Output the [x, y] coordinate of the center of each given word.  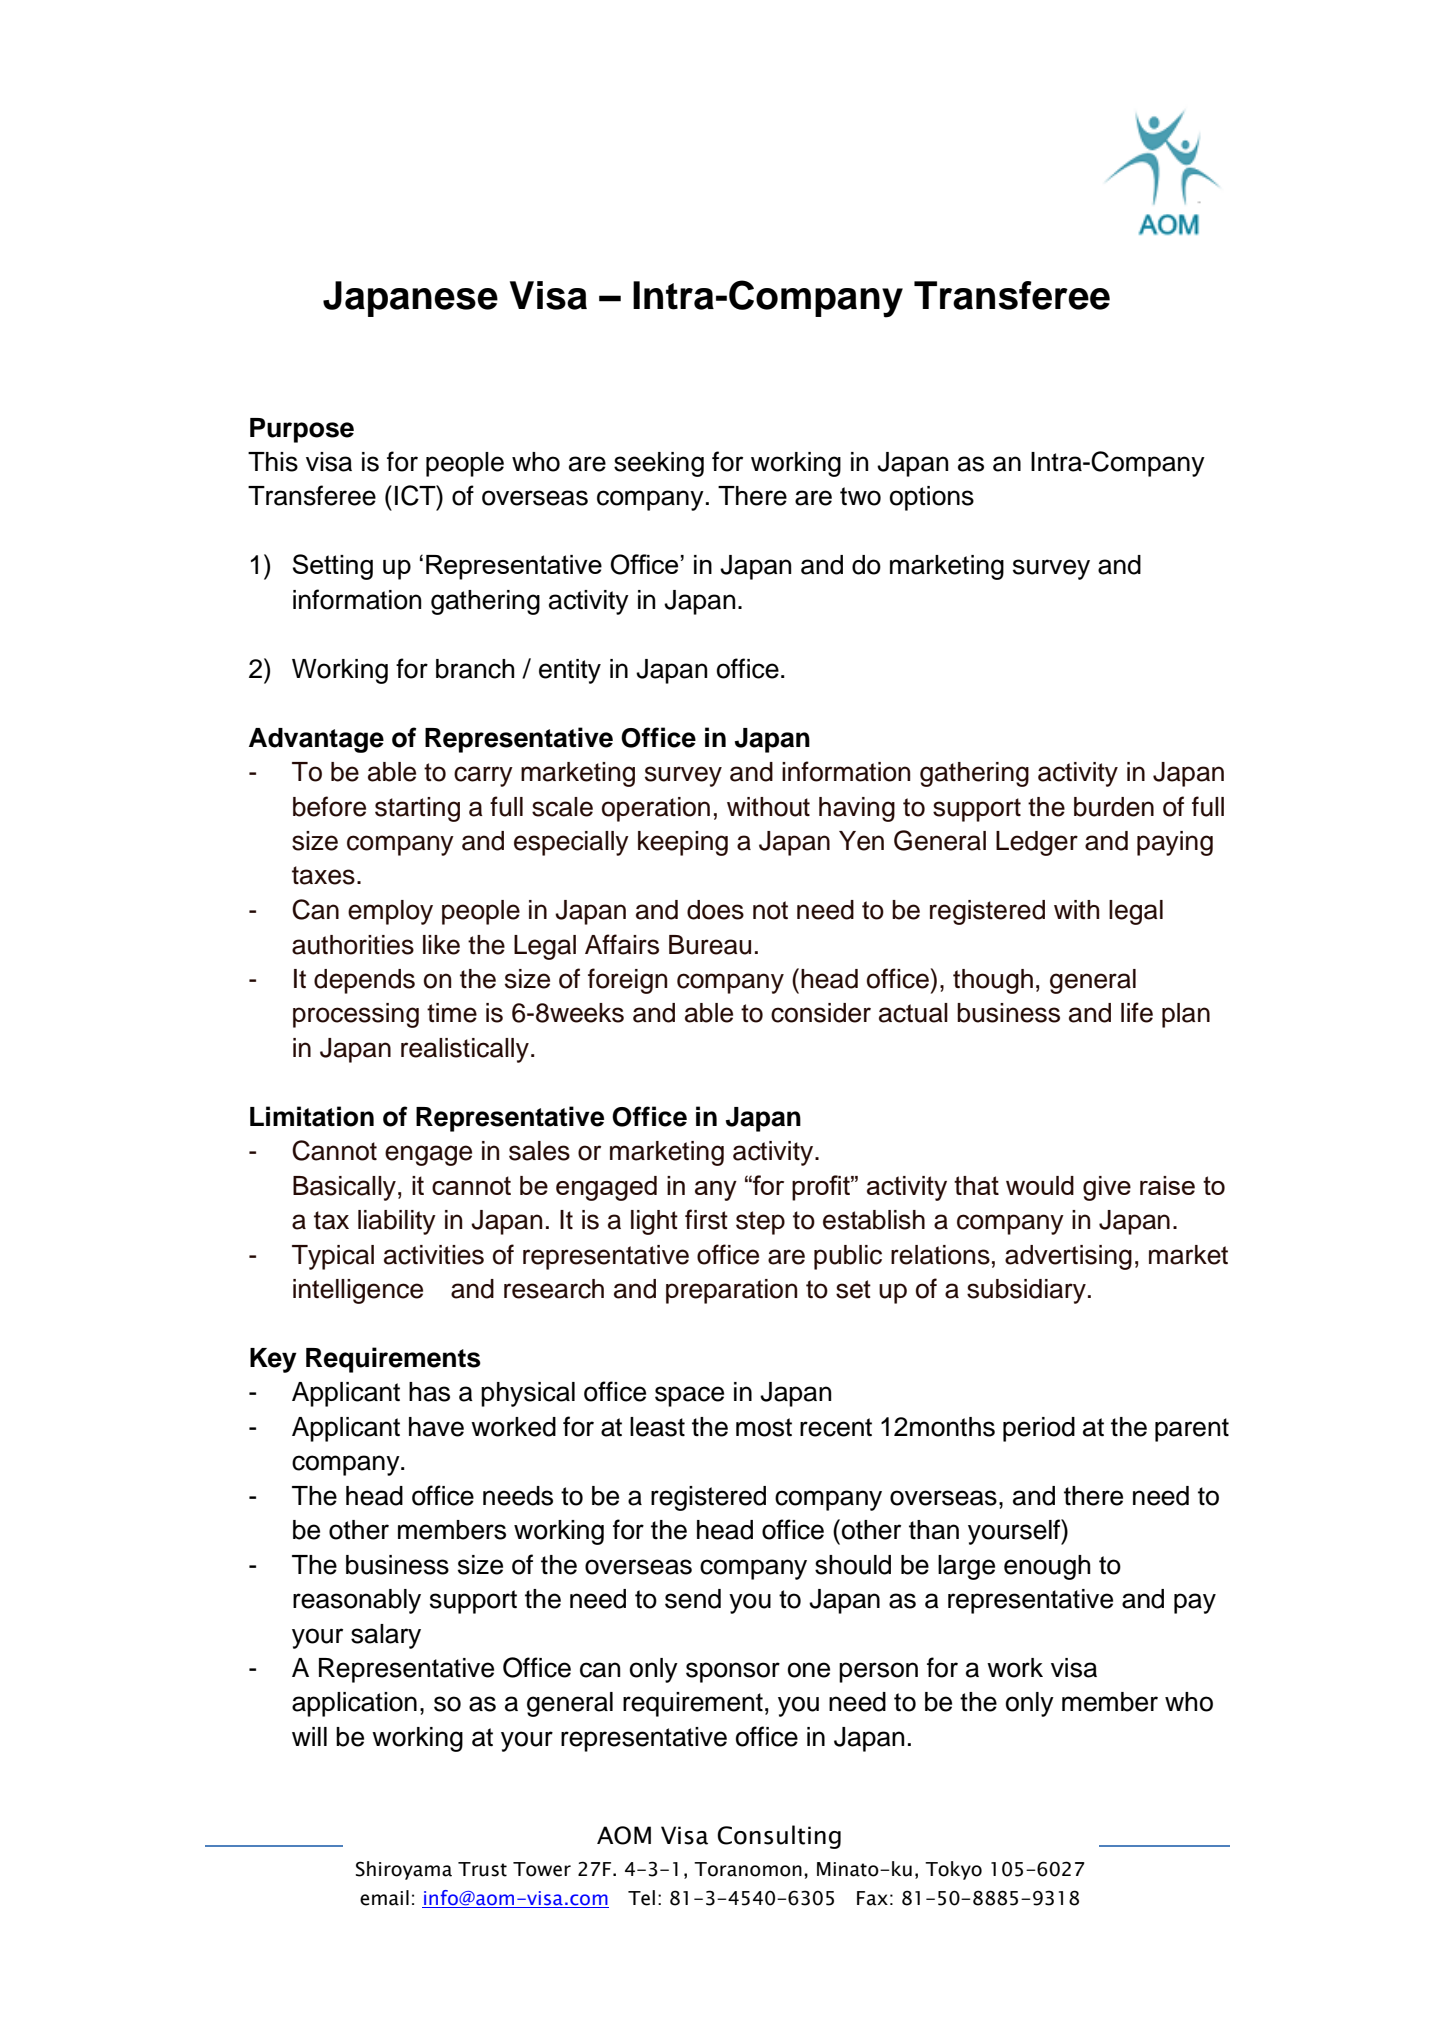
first [706, 1219]
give [1107, 1188]
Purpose [302, 430]
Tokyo [953, 1870]
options [932, 498]
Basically [344, 1188]
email [384, 1898]
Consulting [779, 1837]
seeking [659, 464]
